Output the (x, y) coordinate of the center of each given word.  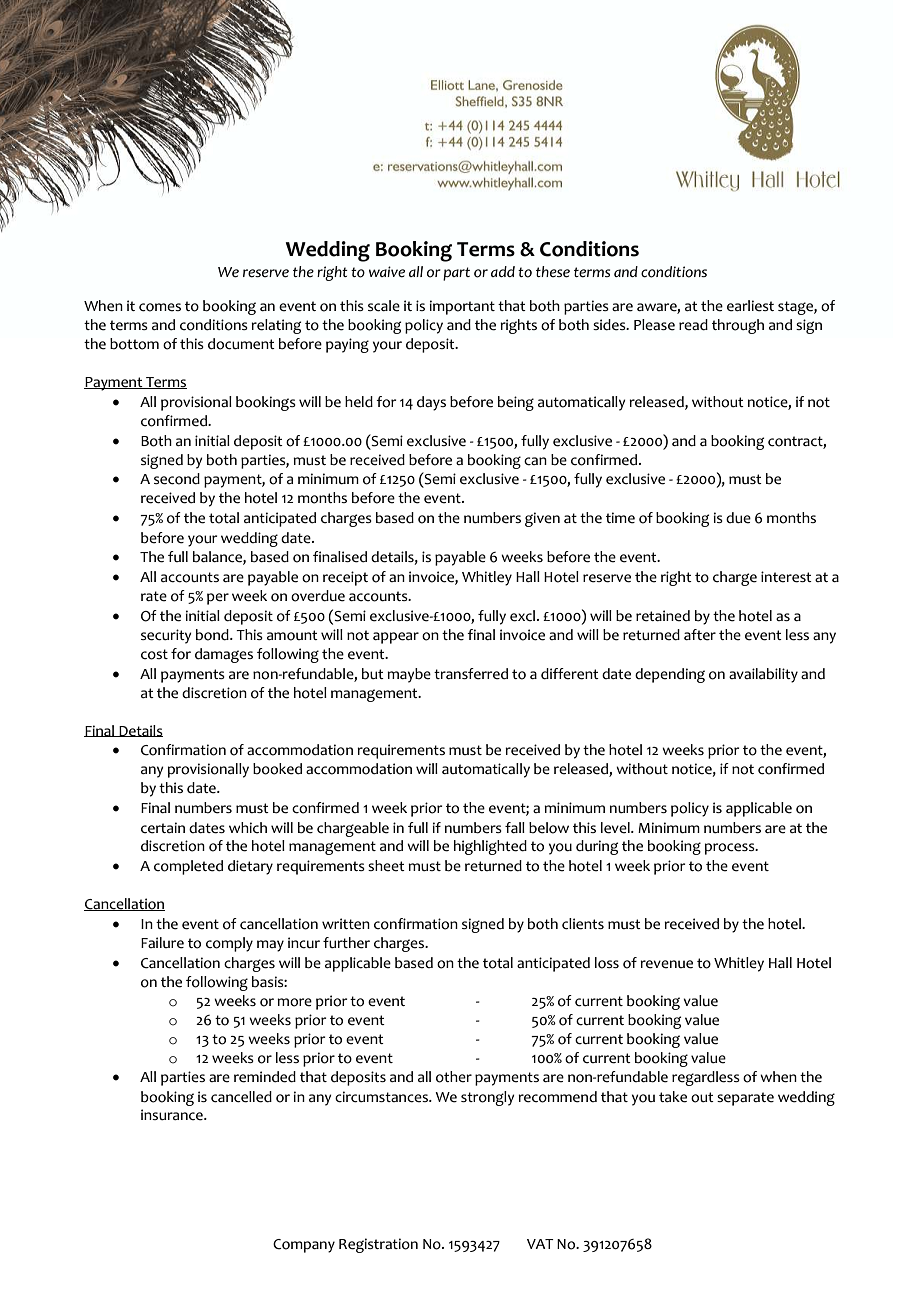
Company (304, 1246)
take (673, 1097)
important (462, 307)
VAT (540, 1244)
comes (160, 307)
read (693, 325)
